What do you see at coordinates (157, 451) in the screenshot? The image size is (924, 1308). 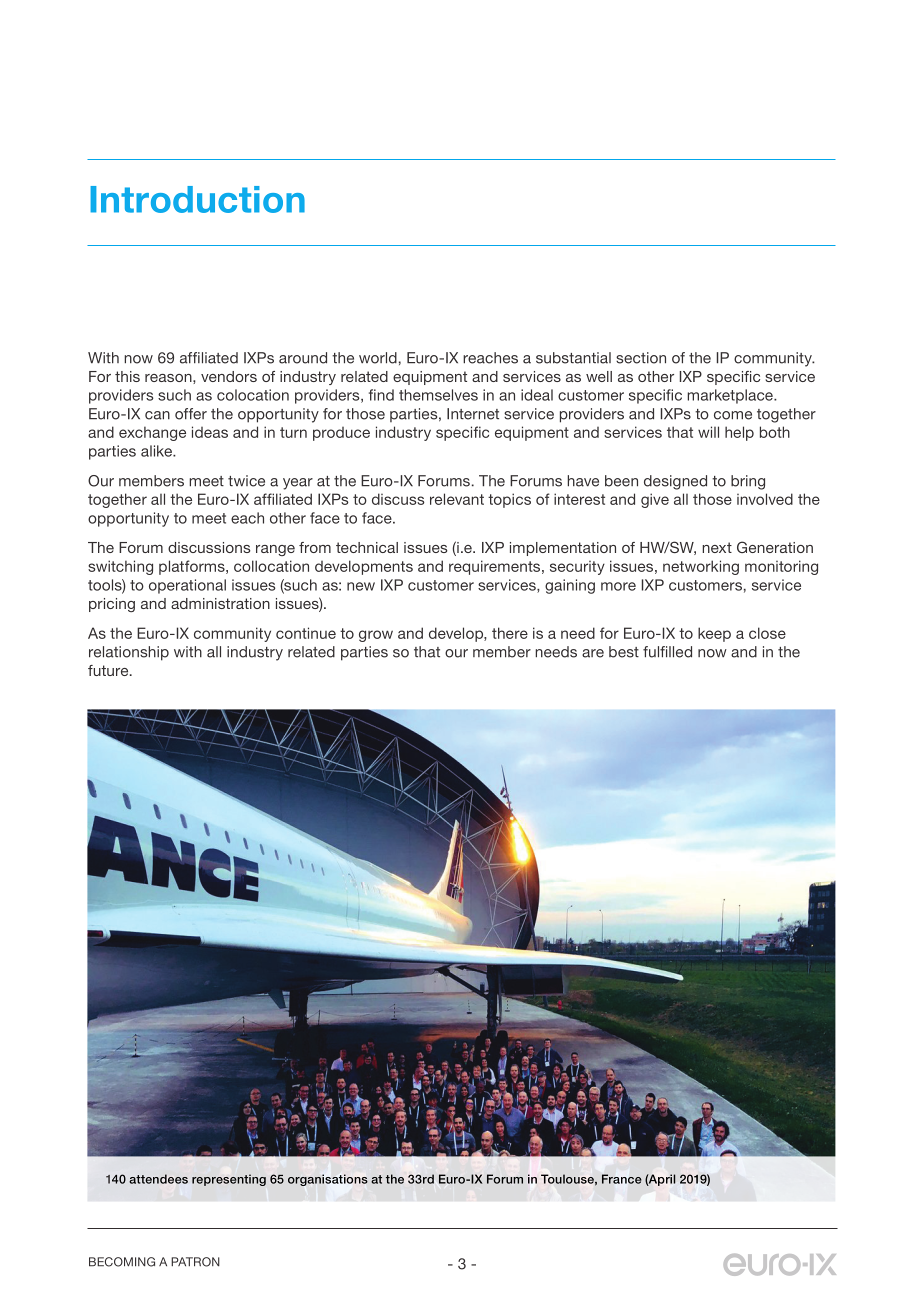 I see `alike` at bounding box center [157, 451].
